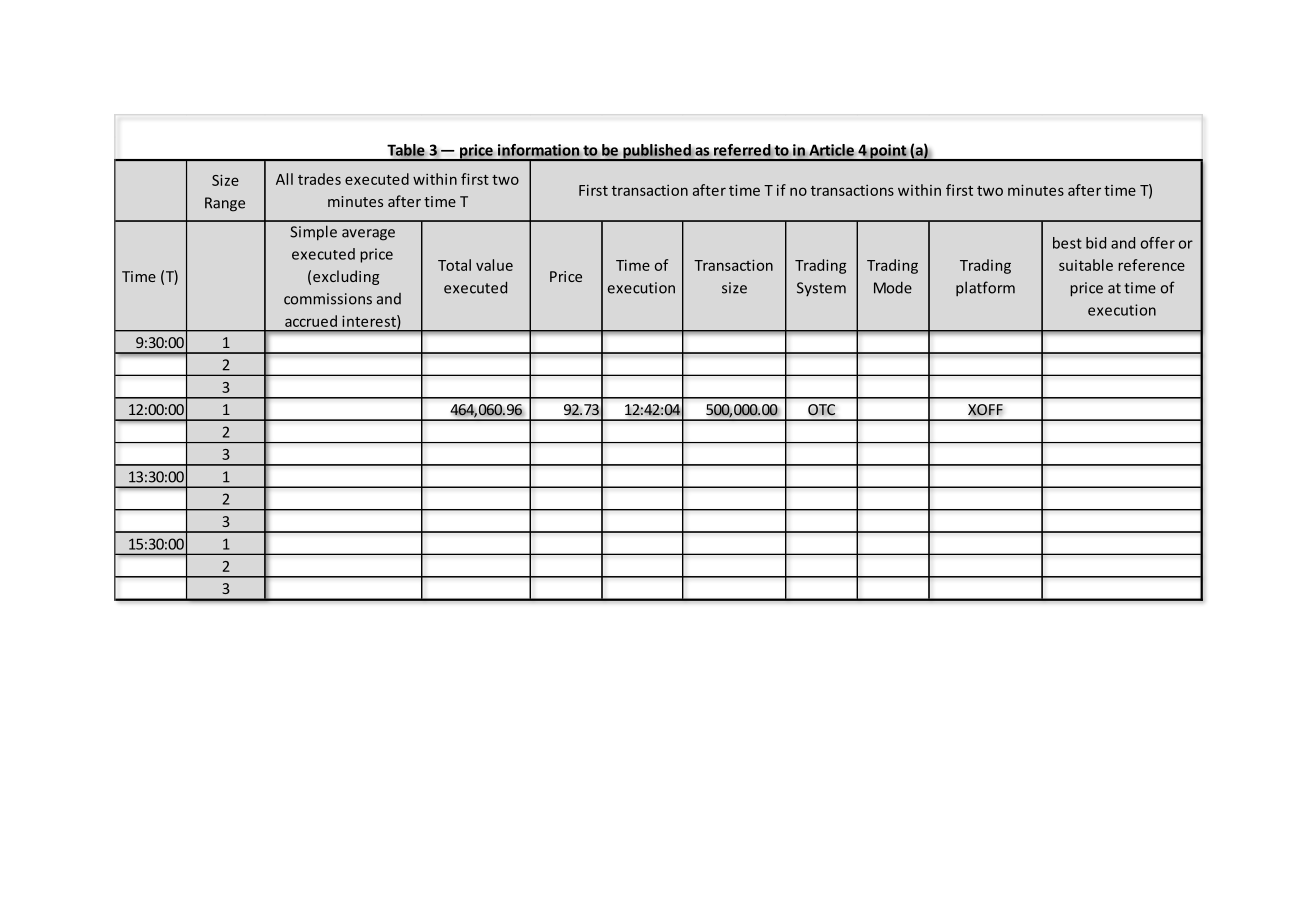 The height and width of the screenshot is (924, 1308). Describe the element at coordinates (821, 289) in the screenshot. I see `System` at that location.
